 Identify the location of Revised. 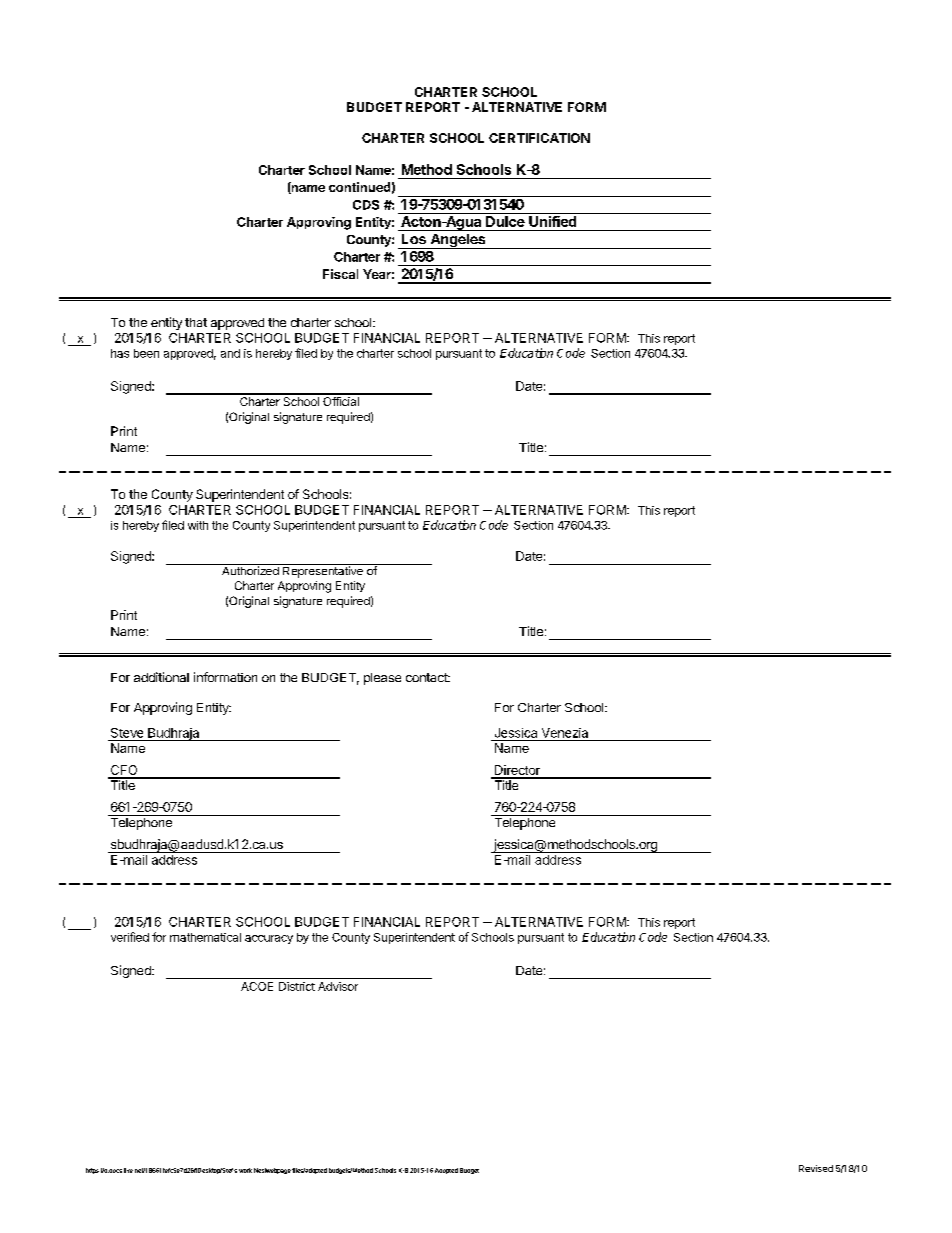
(816, 1168).
